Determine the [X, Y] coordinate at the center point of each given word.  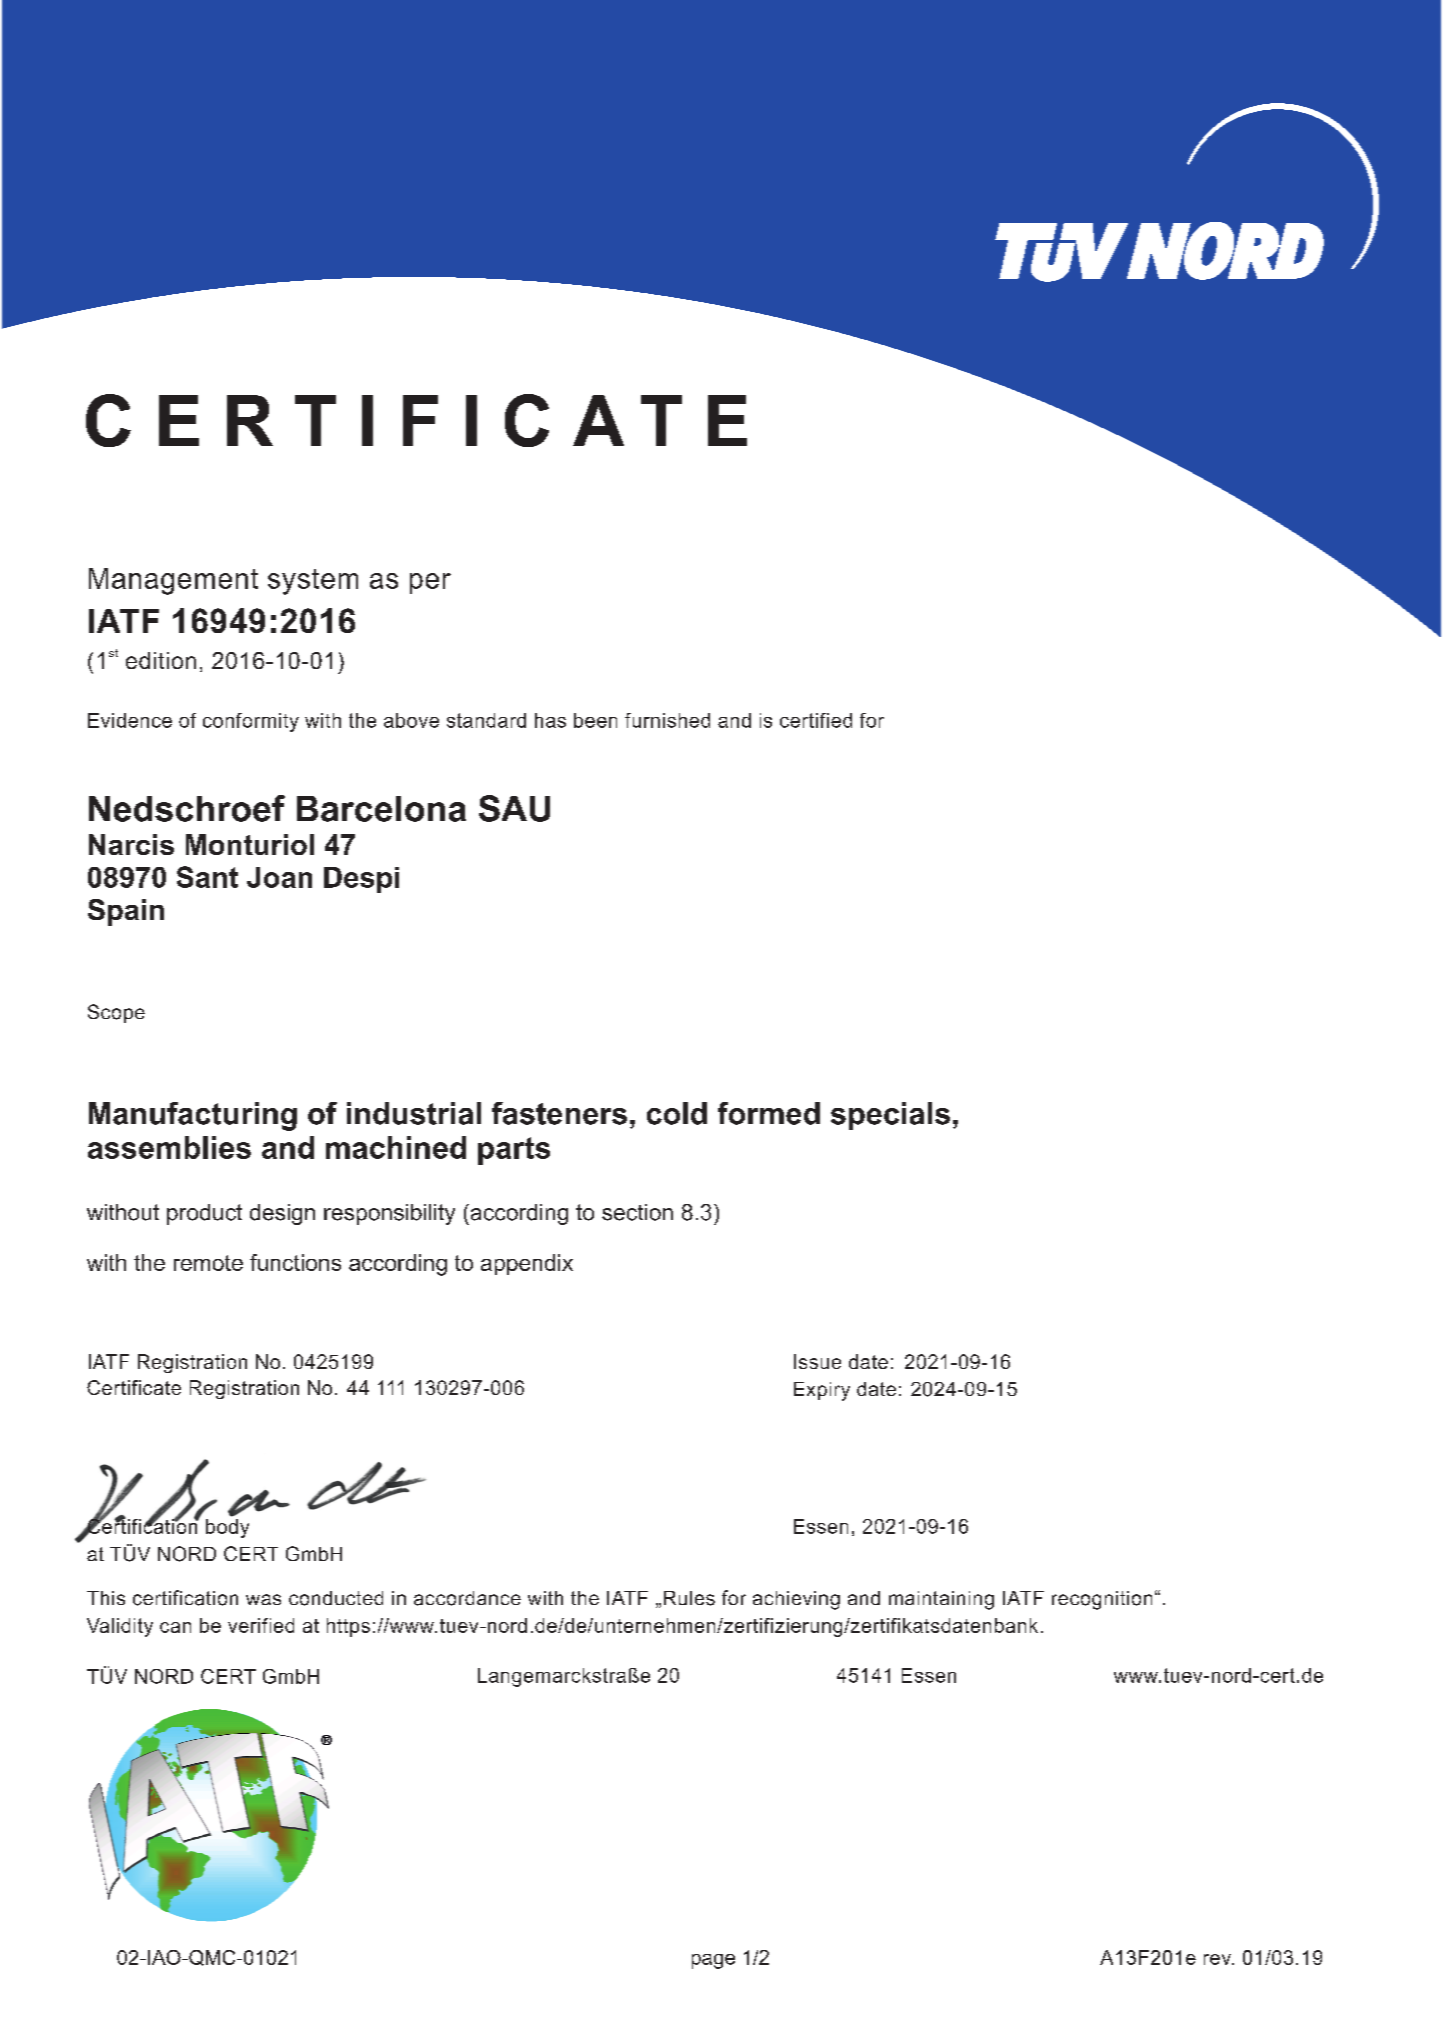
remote [208, 1263]
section [637, 1212]
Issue [817, 1361]
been [595, 720]
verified [261, 1625]
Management [173, 581]
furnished [667, 720]
